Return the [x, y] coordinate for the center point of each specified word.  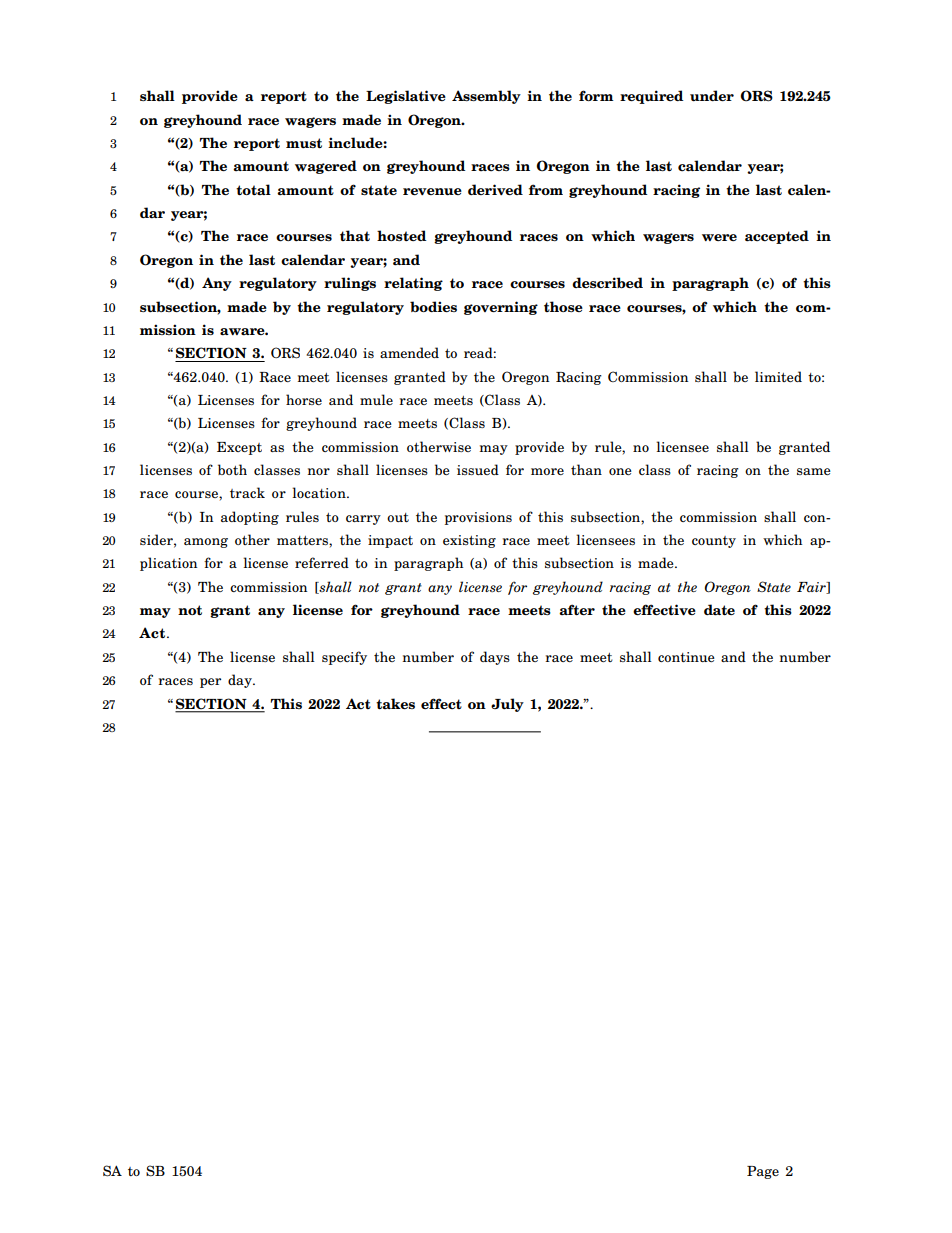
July [507, 705]
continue [686, 657]
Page [763, 1172]
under [712, 95]
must [304, 143]
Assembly [486, 97]
